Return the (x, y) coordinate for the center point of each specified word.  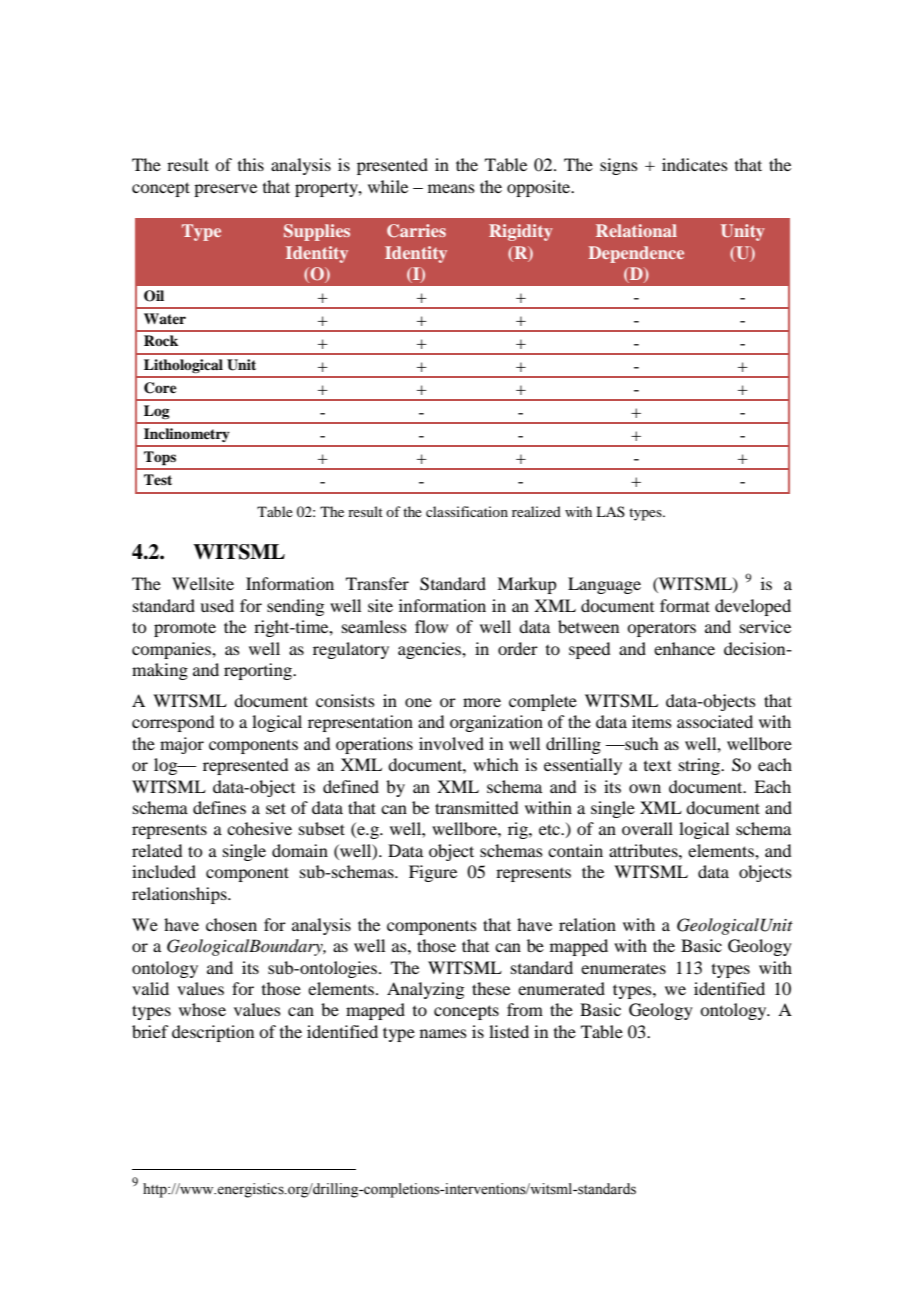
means (451, 188)
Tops (160, 458)
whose (202, 1009)
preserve (225, 190)
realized (536, 511)
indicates (695, 164)
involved (451, 743)
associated (715, 721)
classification (467, 511)
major (182, 745)
